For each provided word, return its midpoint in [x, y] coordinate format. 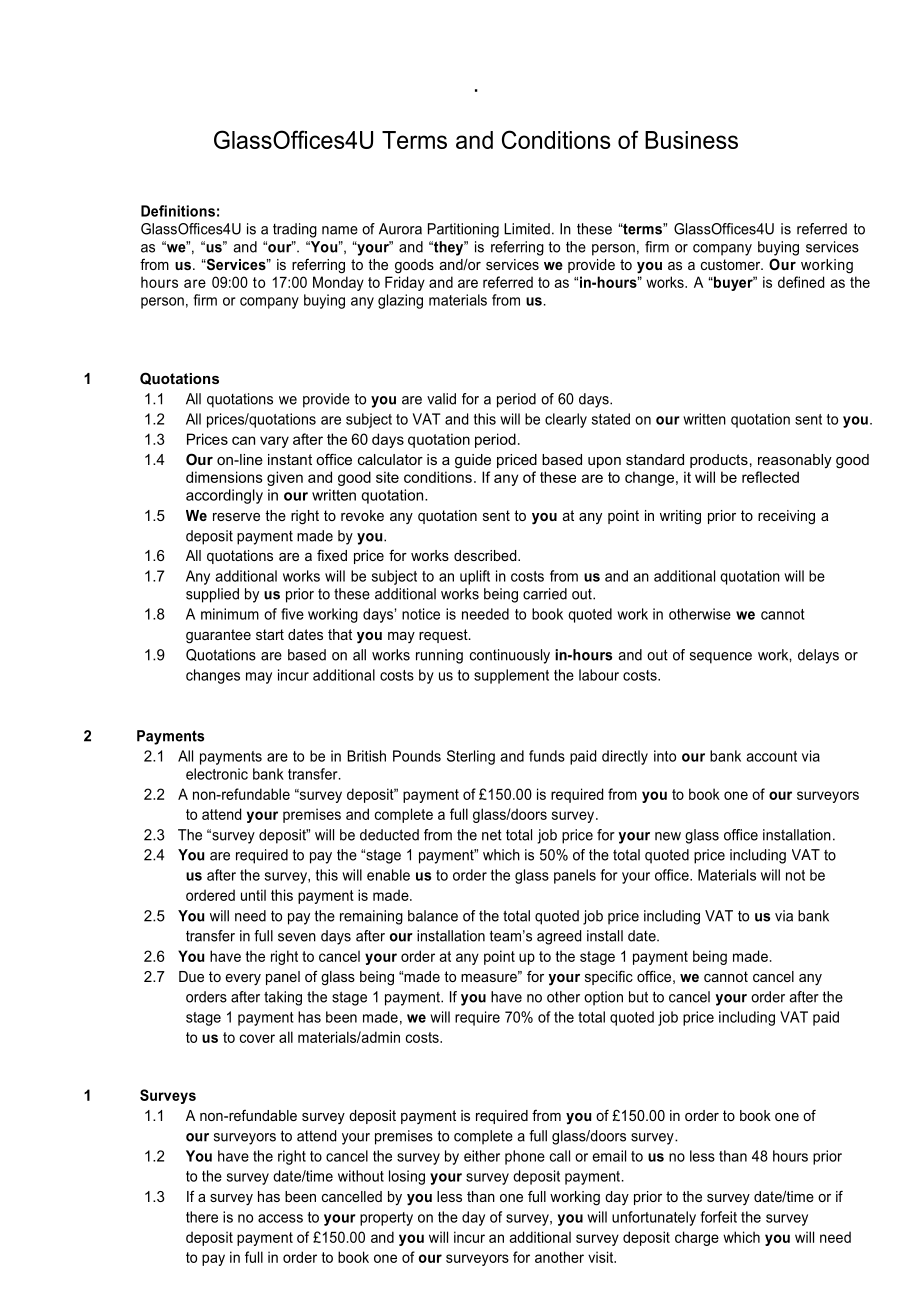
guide [473, 461]
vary [274, 442]
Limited [527, 229]
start [270, 634]
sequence [721, 658]
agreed [559, 937]
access [280, 1218]
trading [295, 230]
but [638, 997]
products [719, 461]
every [243, 980]
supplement [511, 676]
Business [691, 140]
